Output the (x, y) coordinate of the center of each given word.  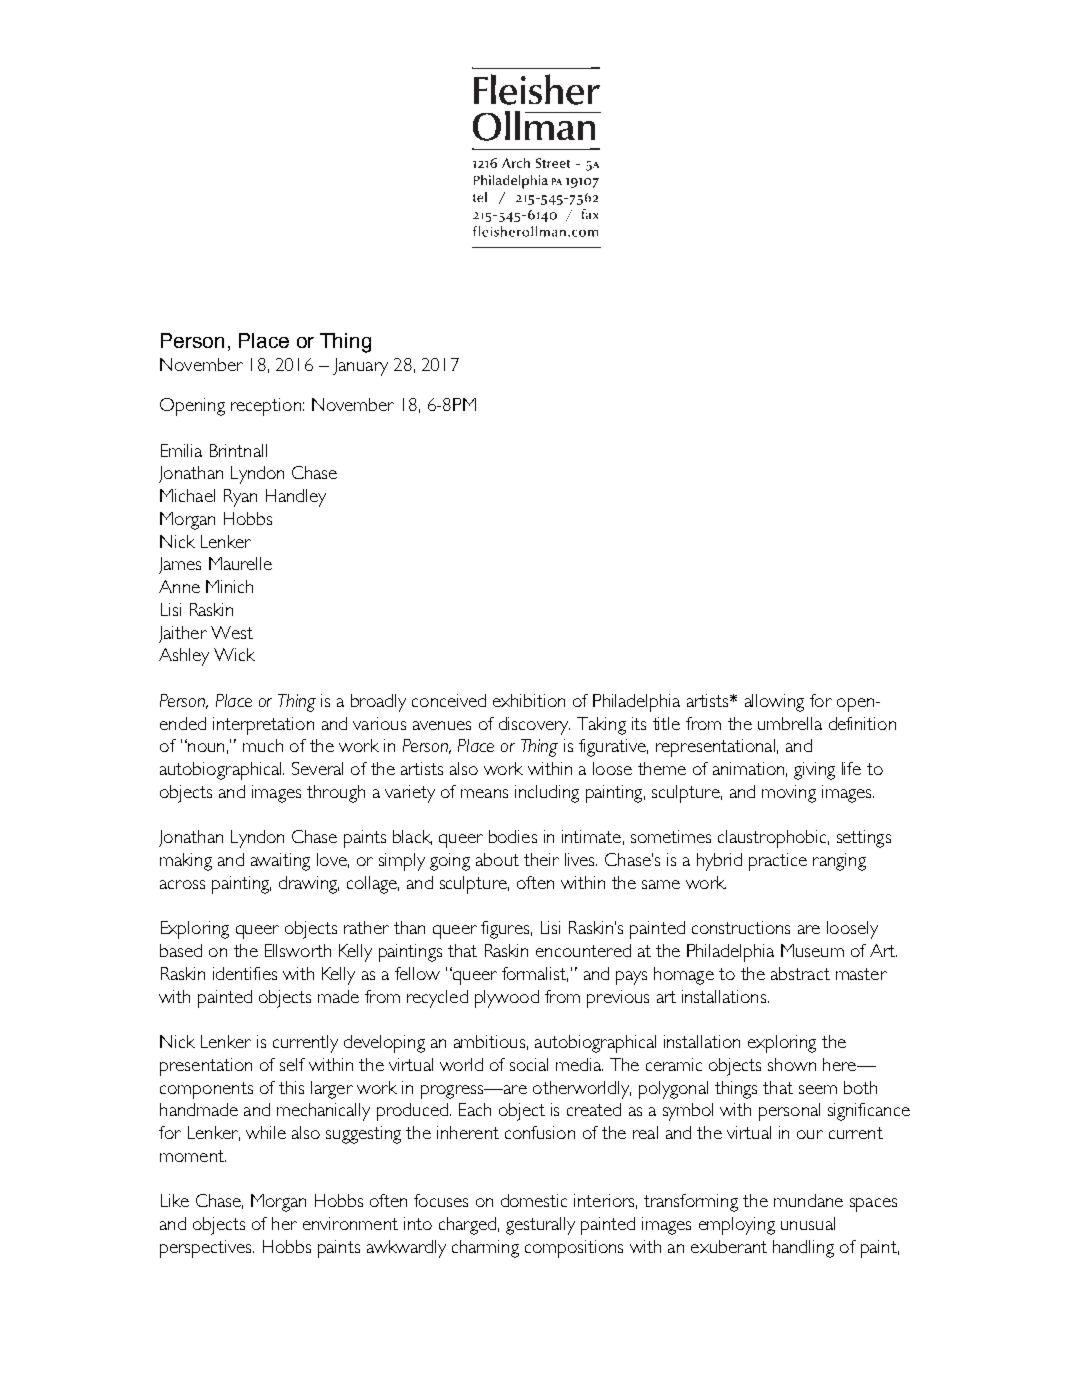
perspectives (207, 1249)
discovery (534, 726)
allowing (774, 703)
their (541, 859)
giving (814, 771)
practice (778, 862)
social (529, 1064)
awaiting (280, 862)
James (180, 565)
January (360, 367)
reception (266, 407)
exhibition (529, 700)
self (292, 1064)
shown (792, 1064)
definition (862, 723)
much (263, 745)
